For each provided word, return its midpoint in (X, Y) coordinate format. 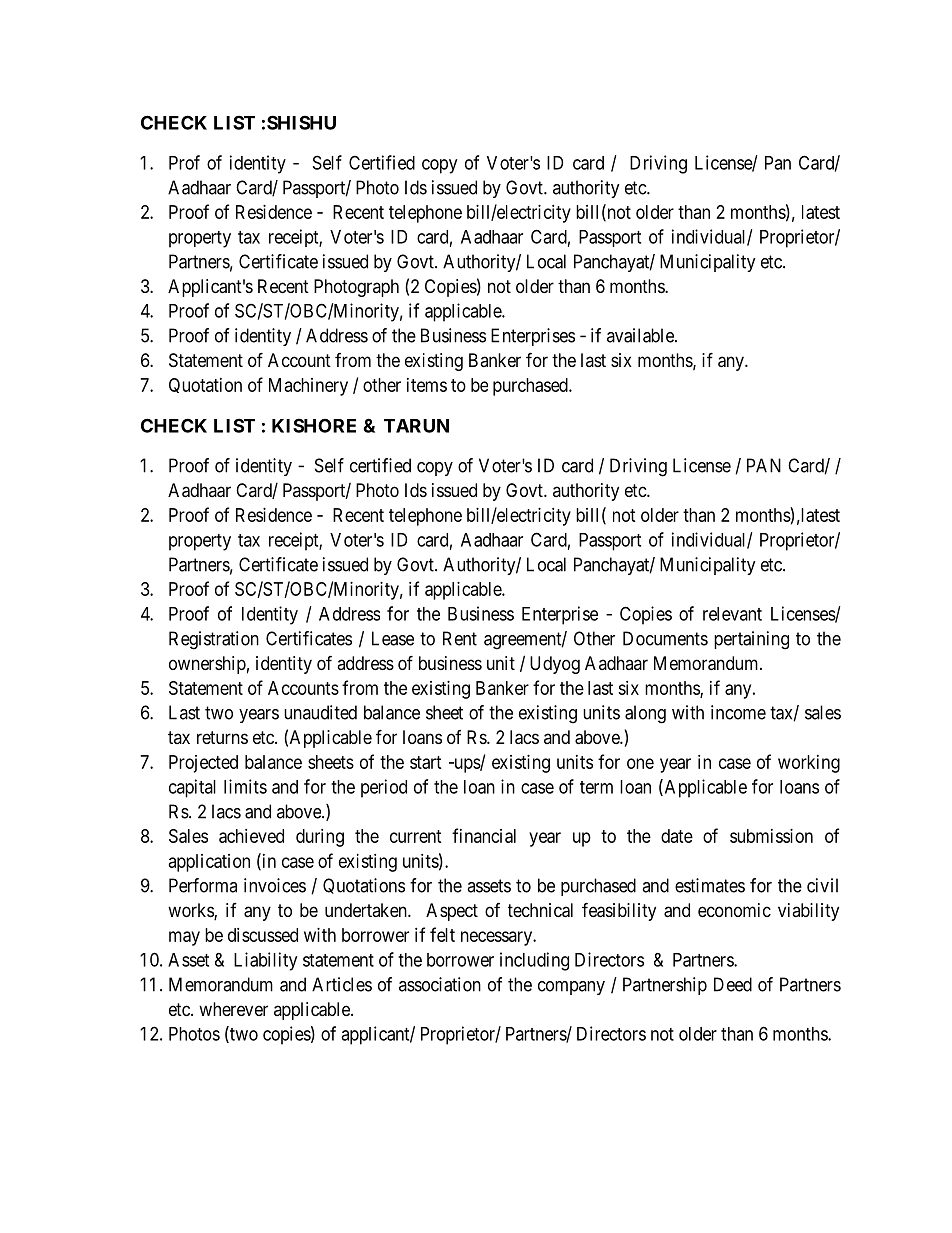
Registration (214, 640)
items (427, 385)
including (534, 961)
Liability (265, 961)
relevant (732, 614)
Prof (184, 162)
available (641, 335)
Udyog (555, 665)
